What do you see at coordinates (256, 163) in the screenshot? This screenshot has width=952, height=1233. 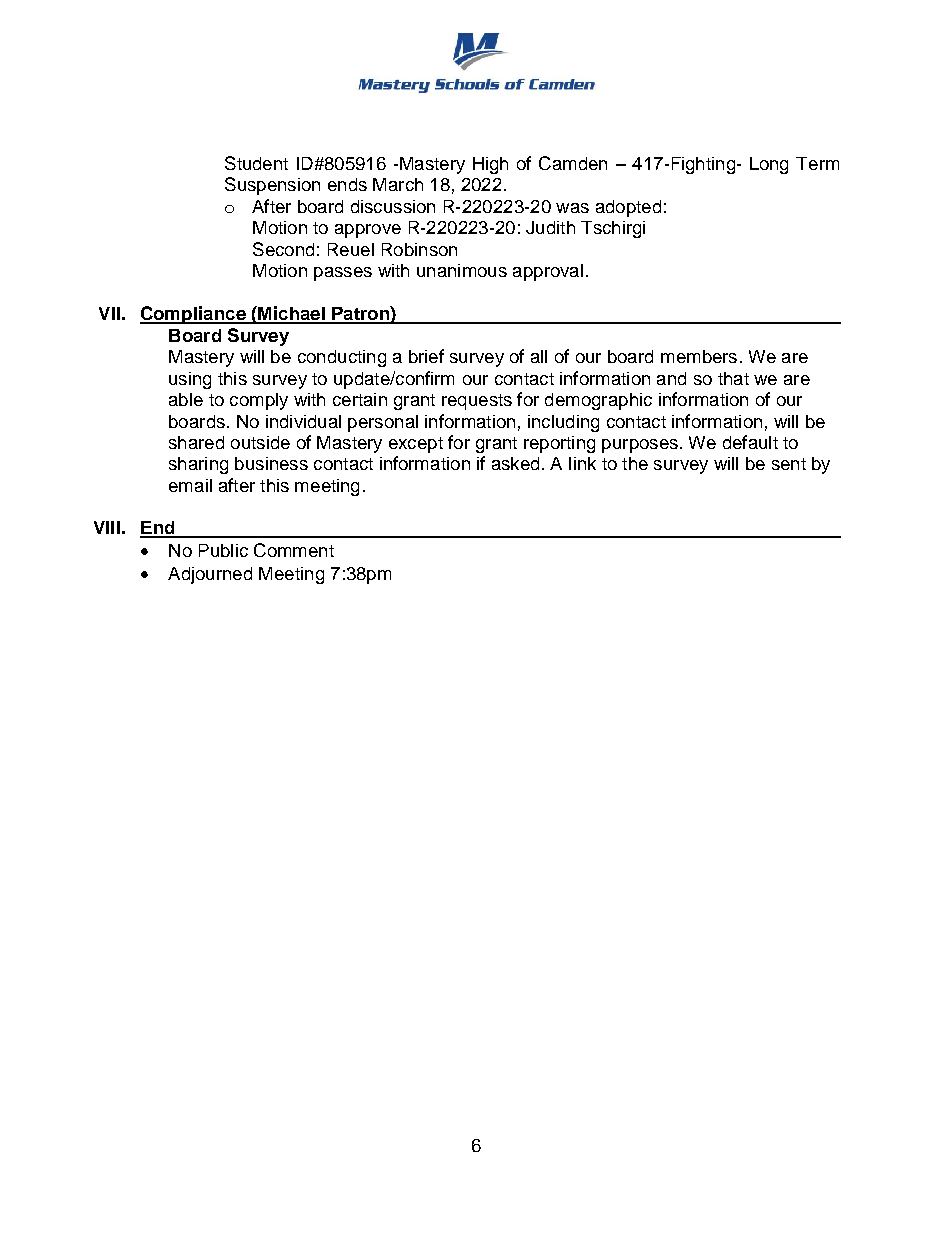 I see `Student` at bounding box center [256, 163].
